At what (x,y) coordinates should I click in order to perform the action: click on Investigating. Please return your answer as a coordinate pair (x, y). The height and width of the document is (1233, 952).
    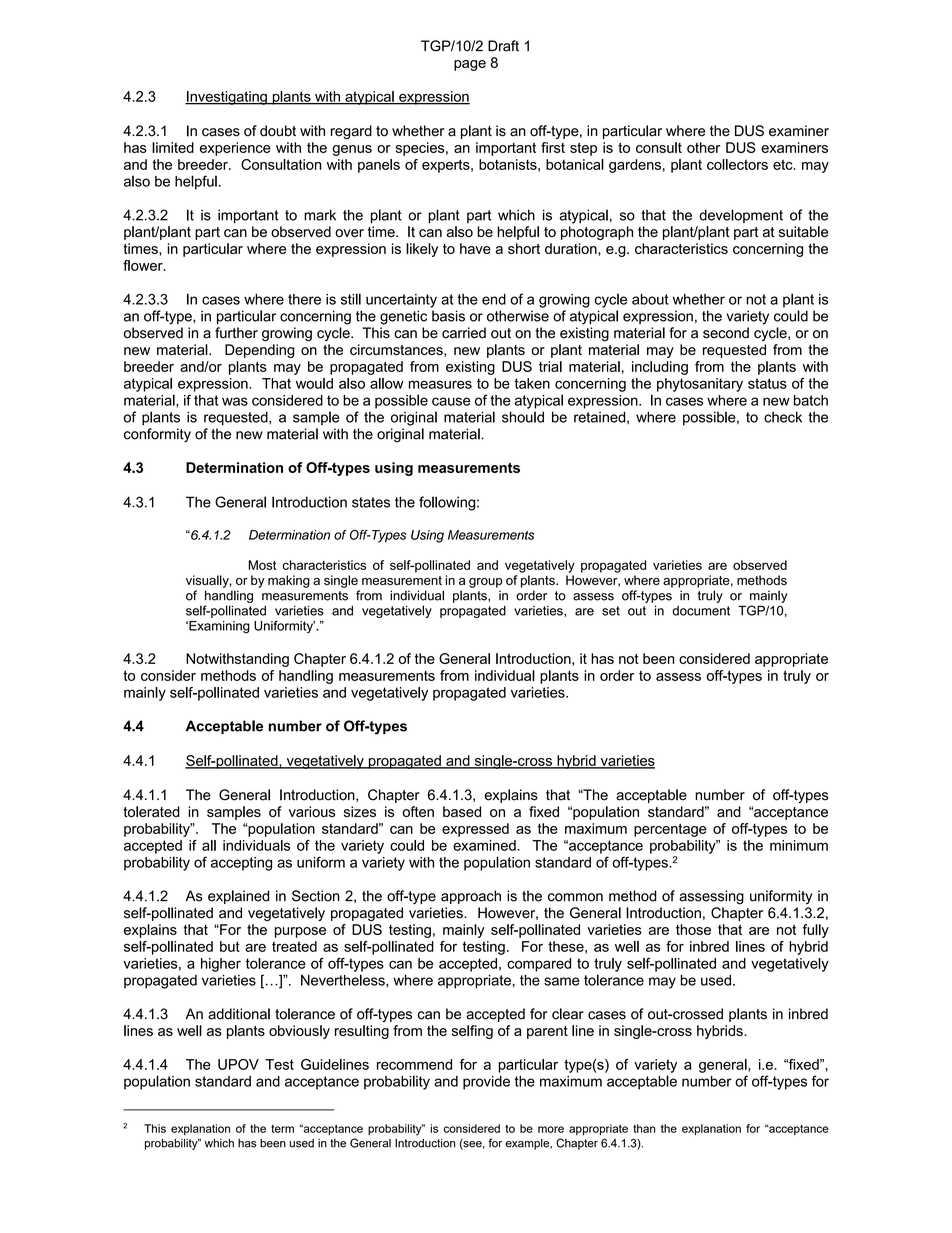
    Looking at the image, I should click on (227, 98).
